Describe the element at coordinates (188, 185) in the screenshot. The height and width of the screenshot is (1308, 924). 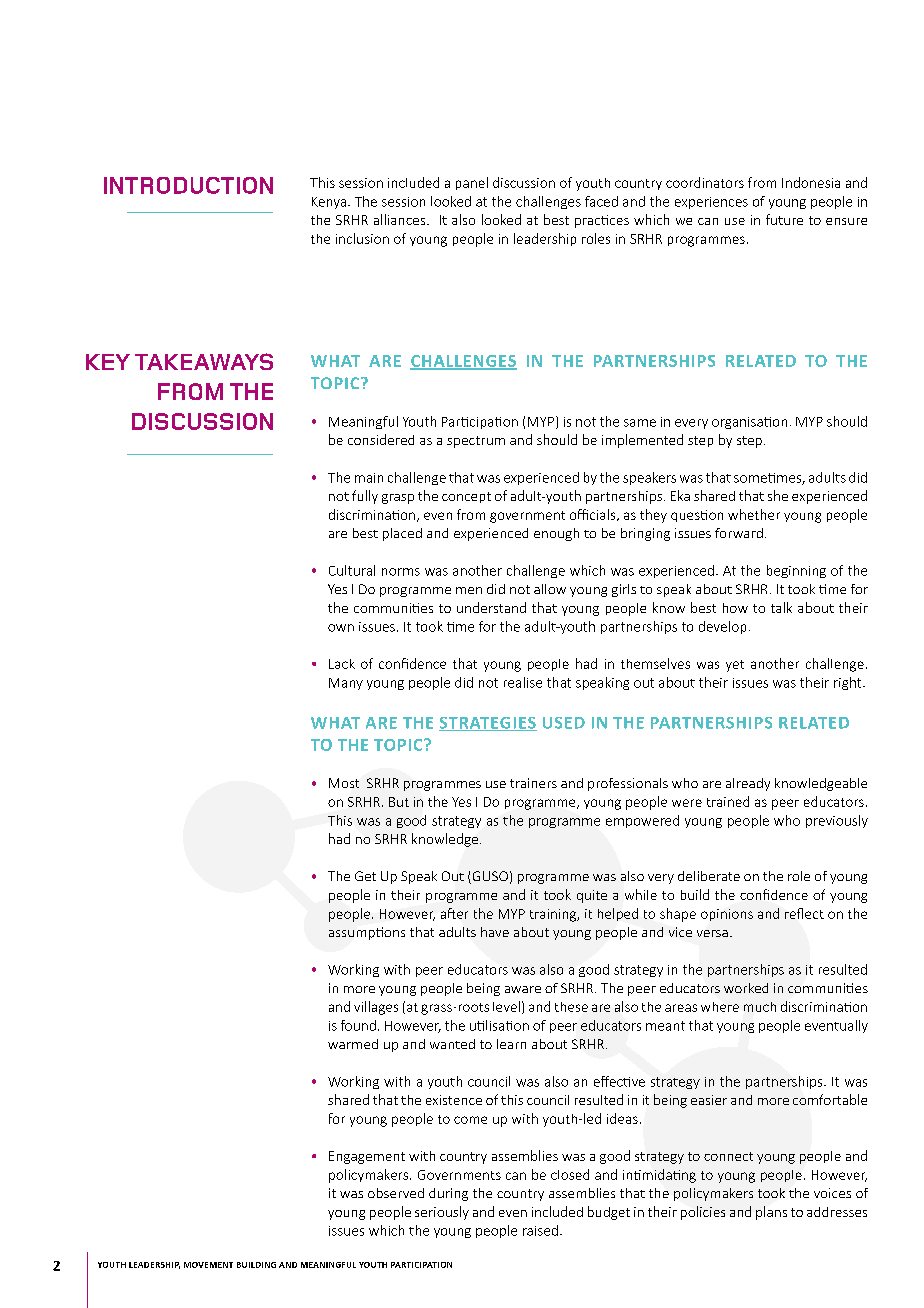
I see `INTRODUCTION` at that location.
